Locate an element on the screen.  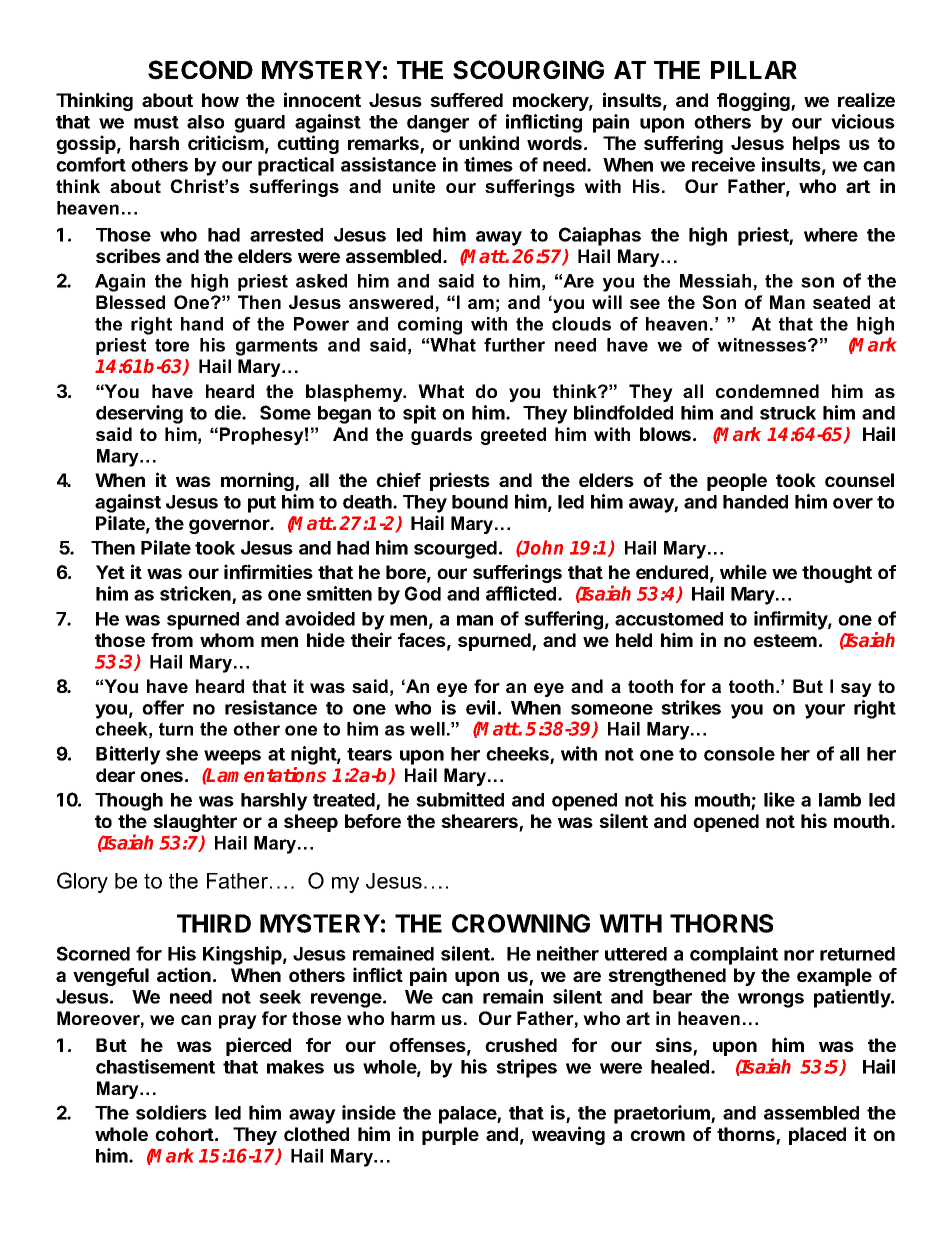
suffered is located at coordinates (466, 100).
